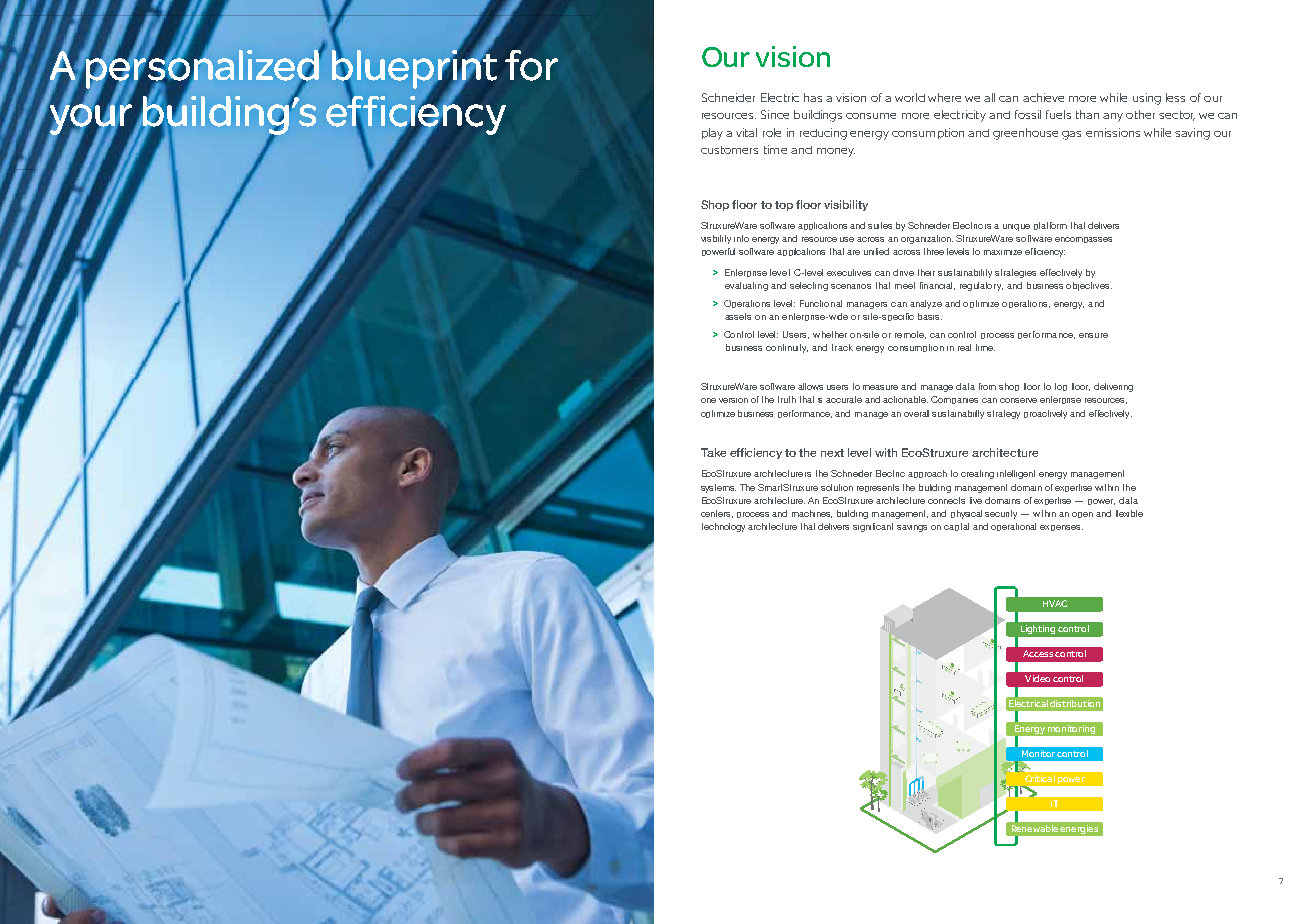 The height and width of the screenshot is (924, 1308). What do you see at coordinates (1089, 286) in the screenshot?
I see `objectives` at bounding box center [1089, 286].
